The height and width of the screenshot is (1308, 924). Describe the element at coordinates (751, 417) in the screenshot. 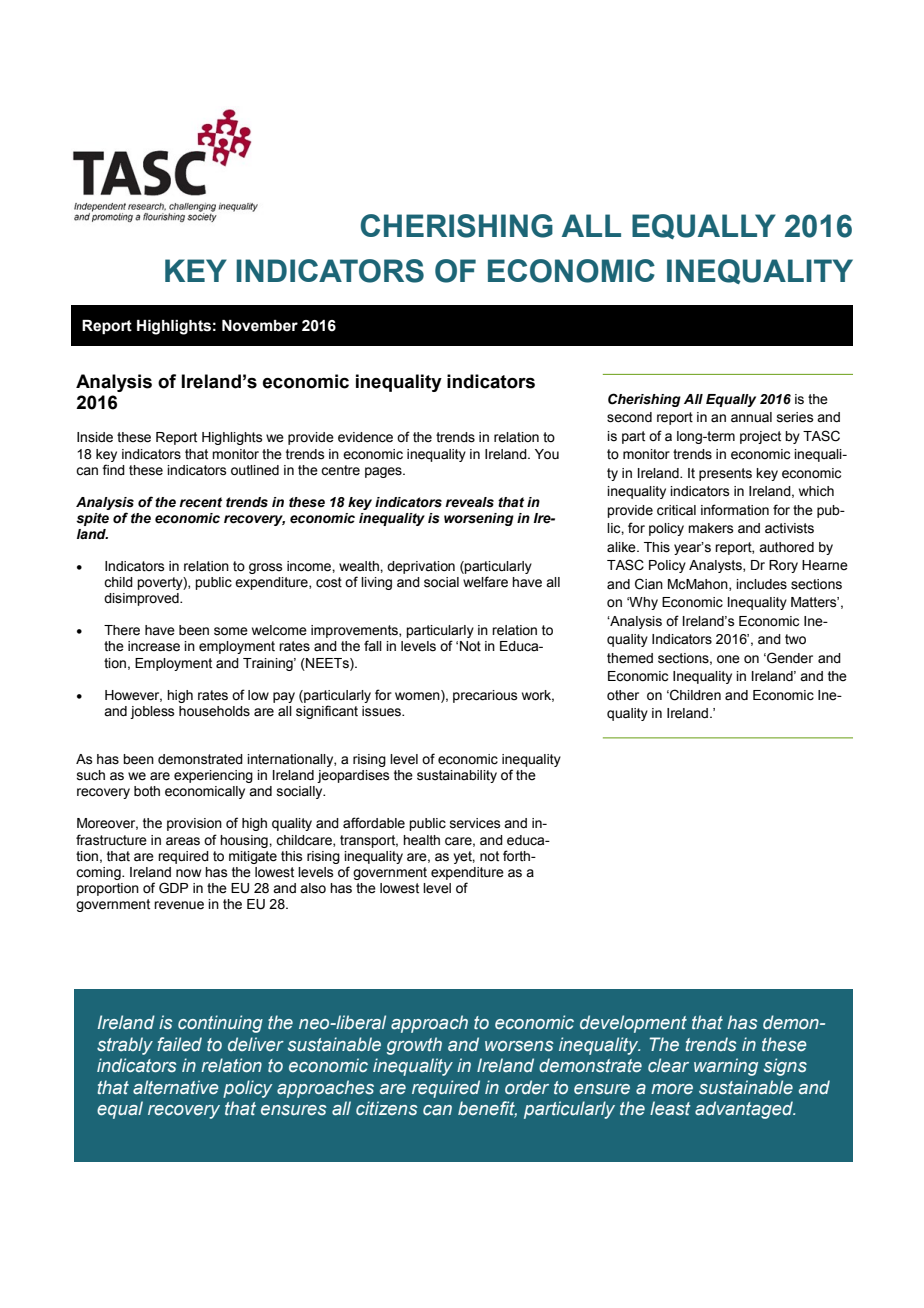

I see `annual` at that location.
